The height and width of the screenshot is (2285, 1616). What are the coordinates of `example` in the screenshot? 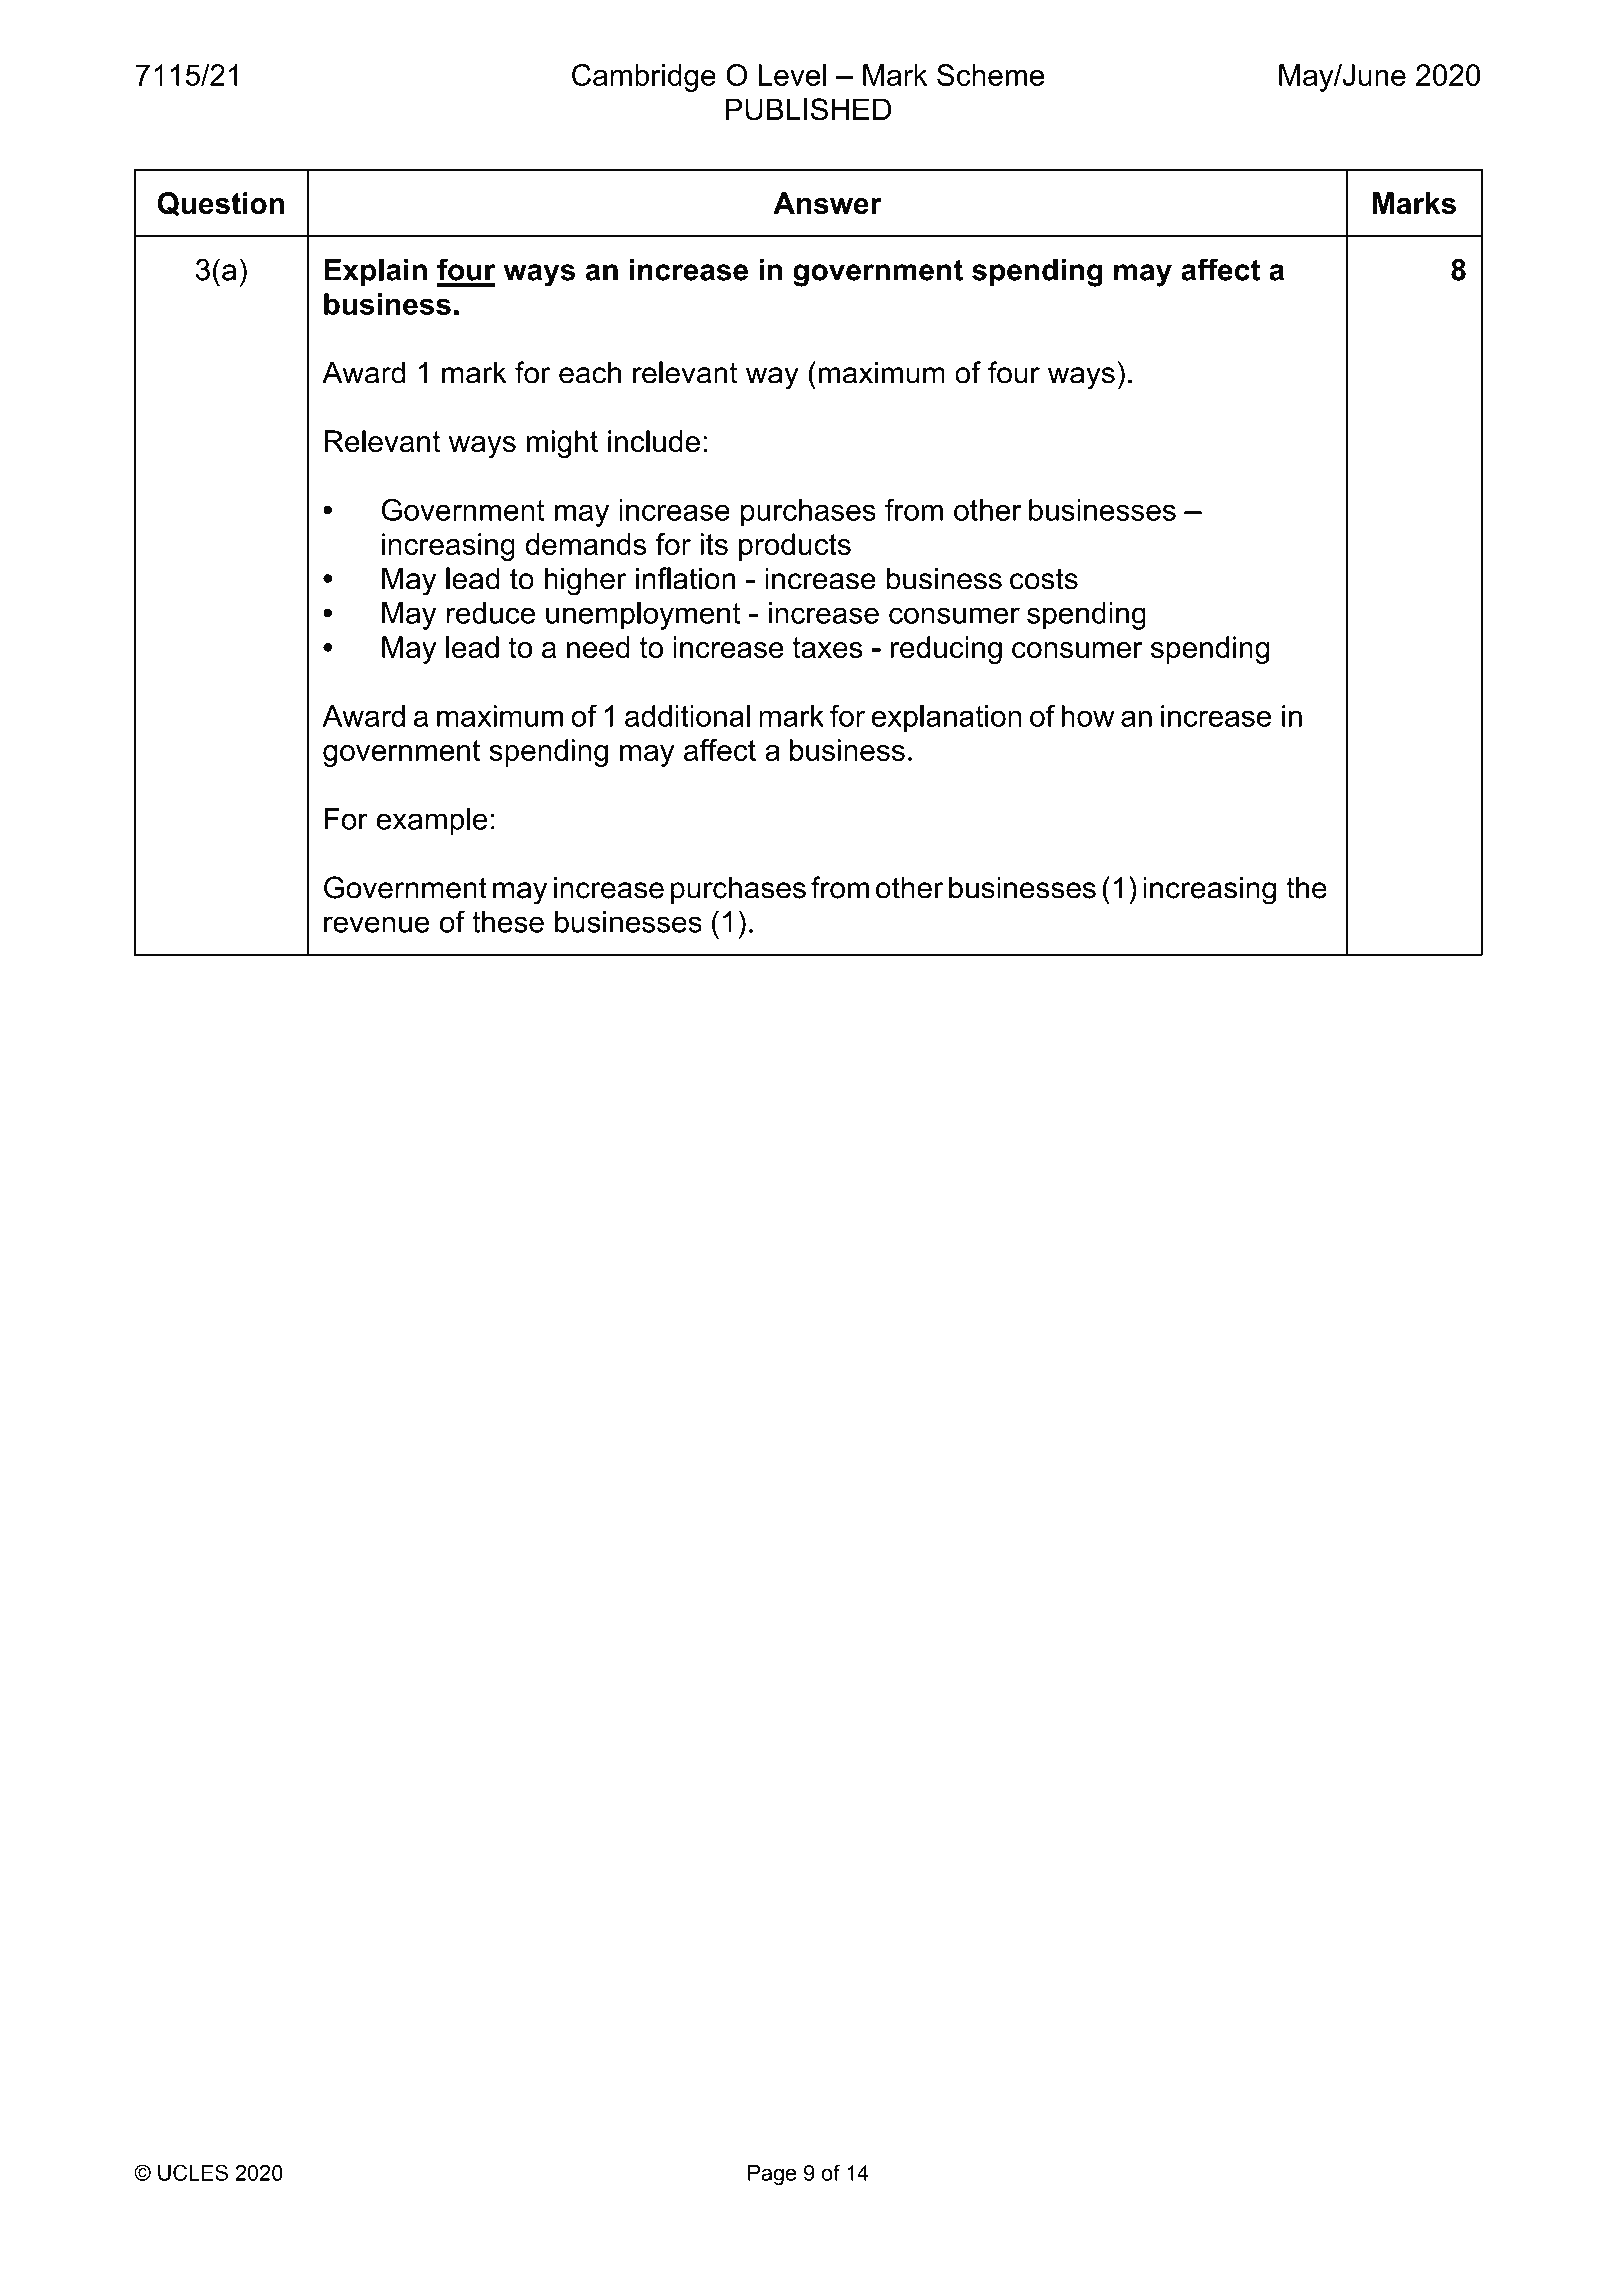 It's located at (432, 822).
